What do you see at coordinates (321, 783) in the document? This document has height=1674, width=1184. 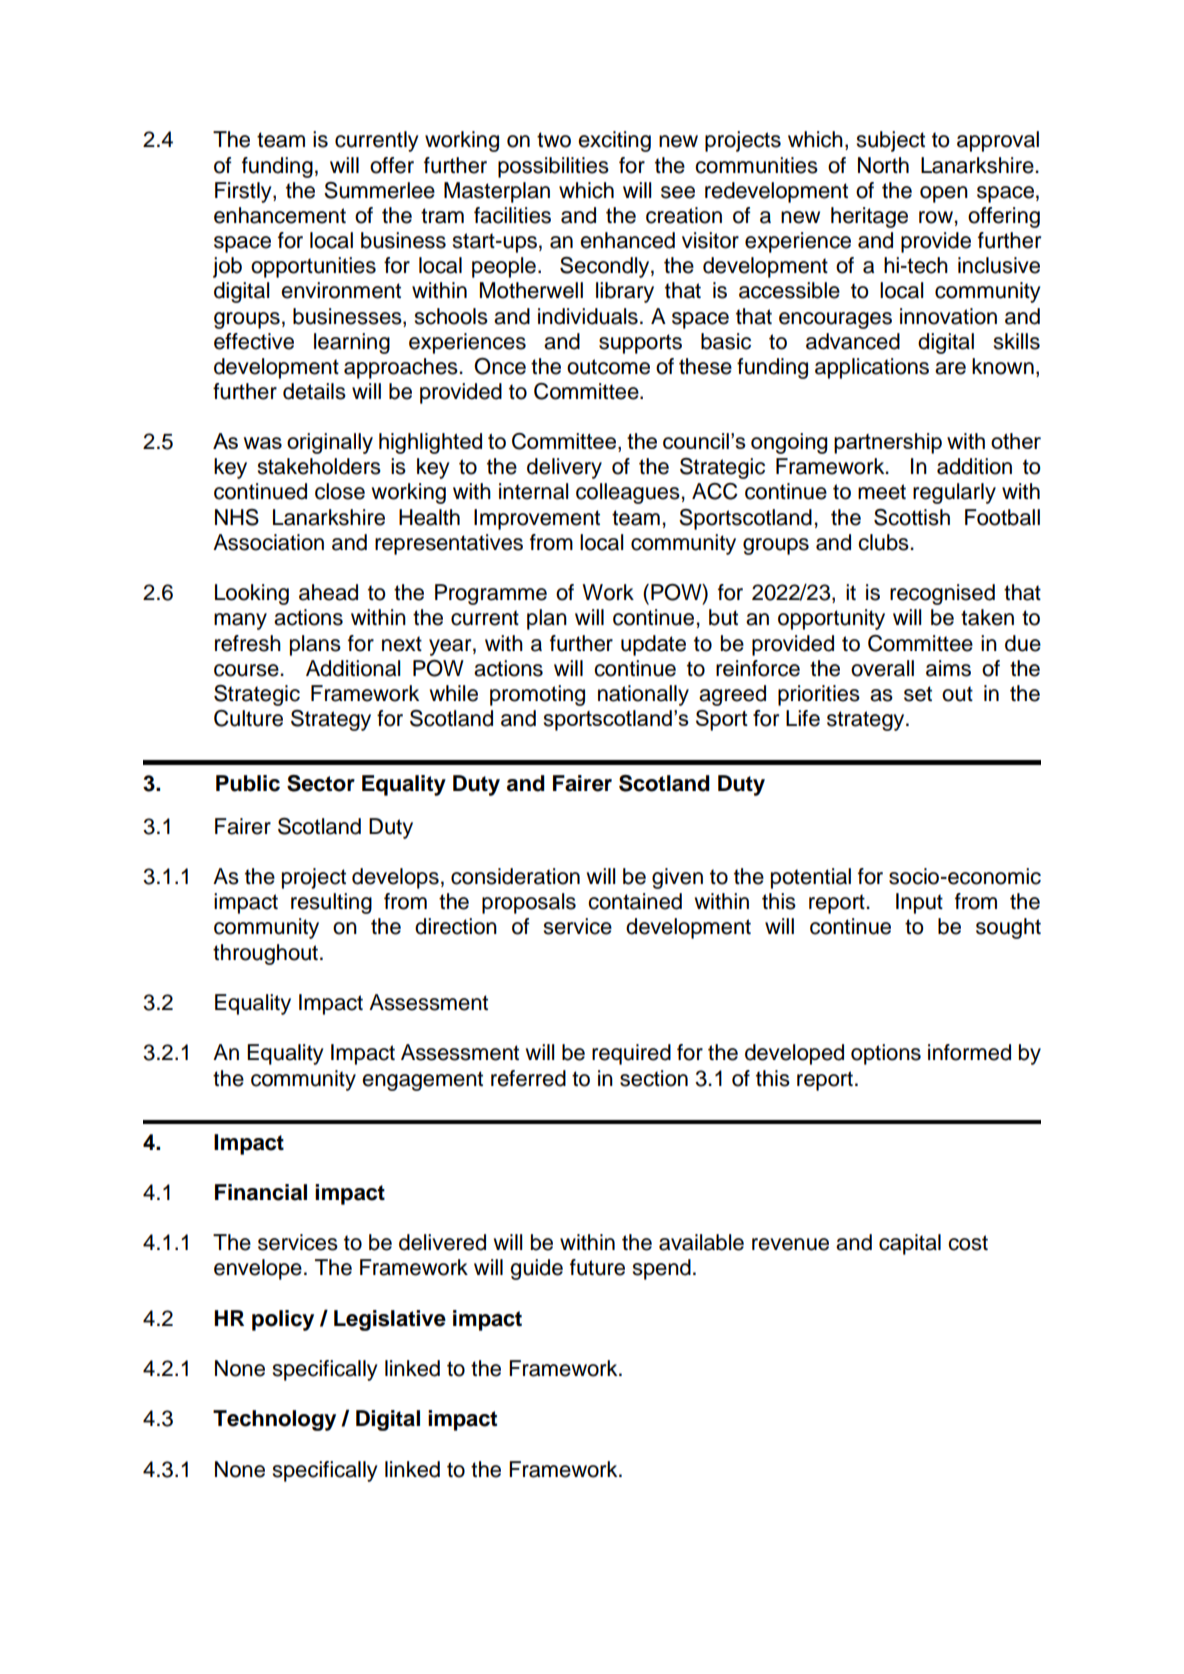 I see `Sector` at bounding box center [321, 783].
